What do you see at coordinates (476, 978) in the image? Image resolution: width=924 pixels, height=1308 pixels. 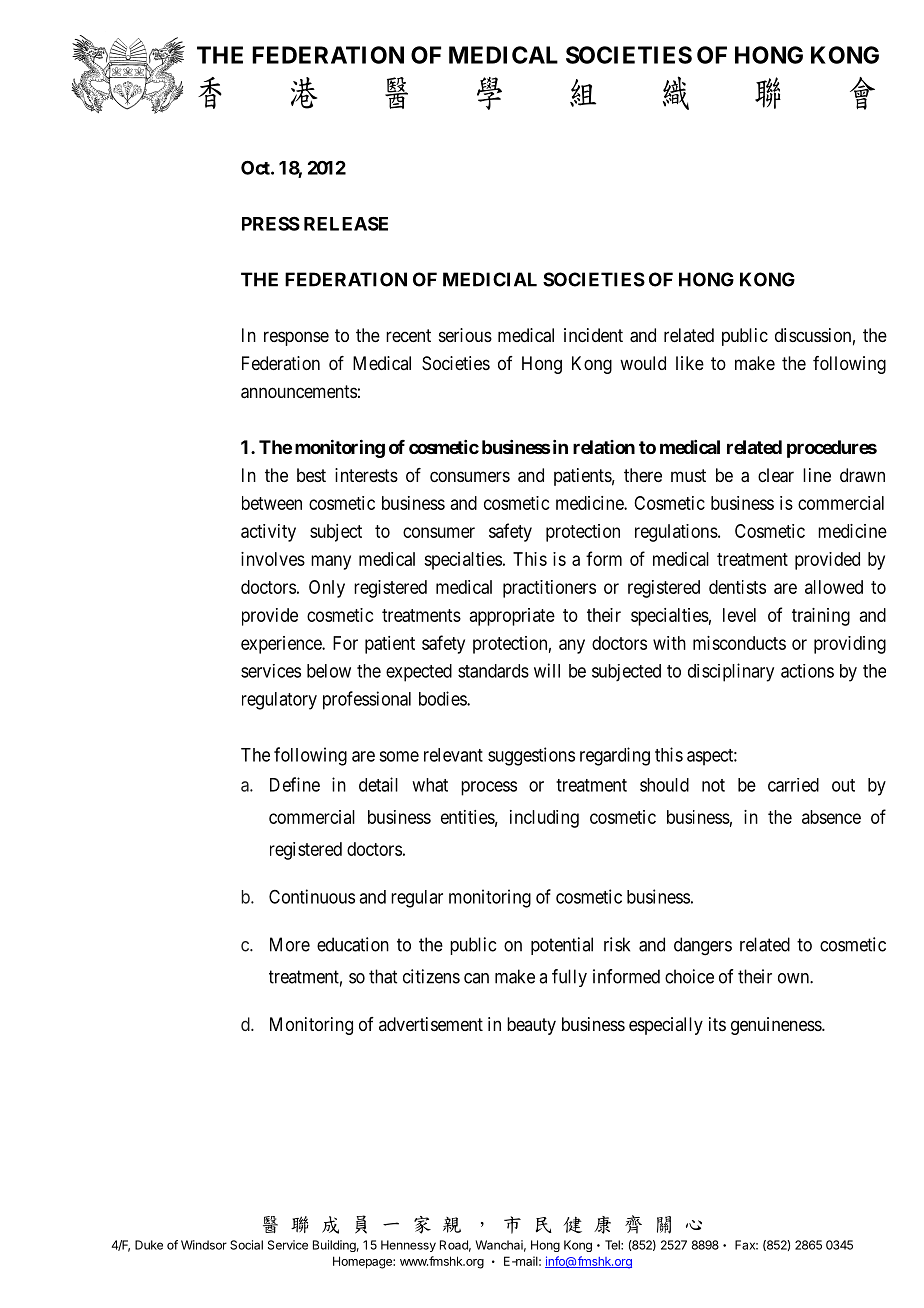 I see `can` at bounding box center [476, 978].
